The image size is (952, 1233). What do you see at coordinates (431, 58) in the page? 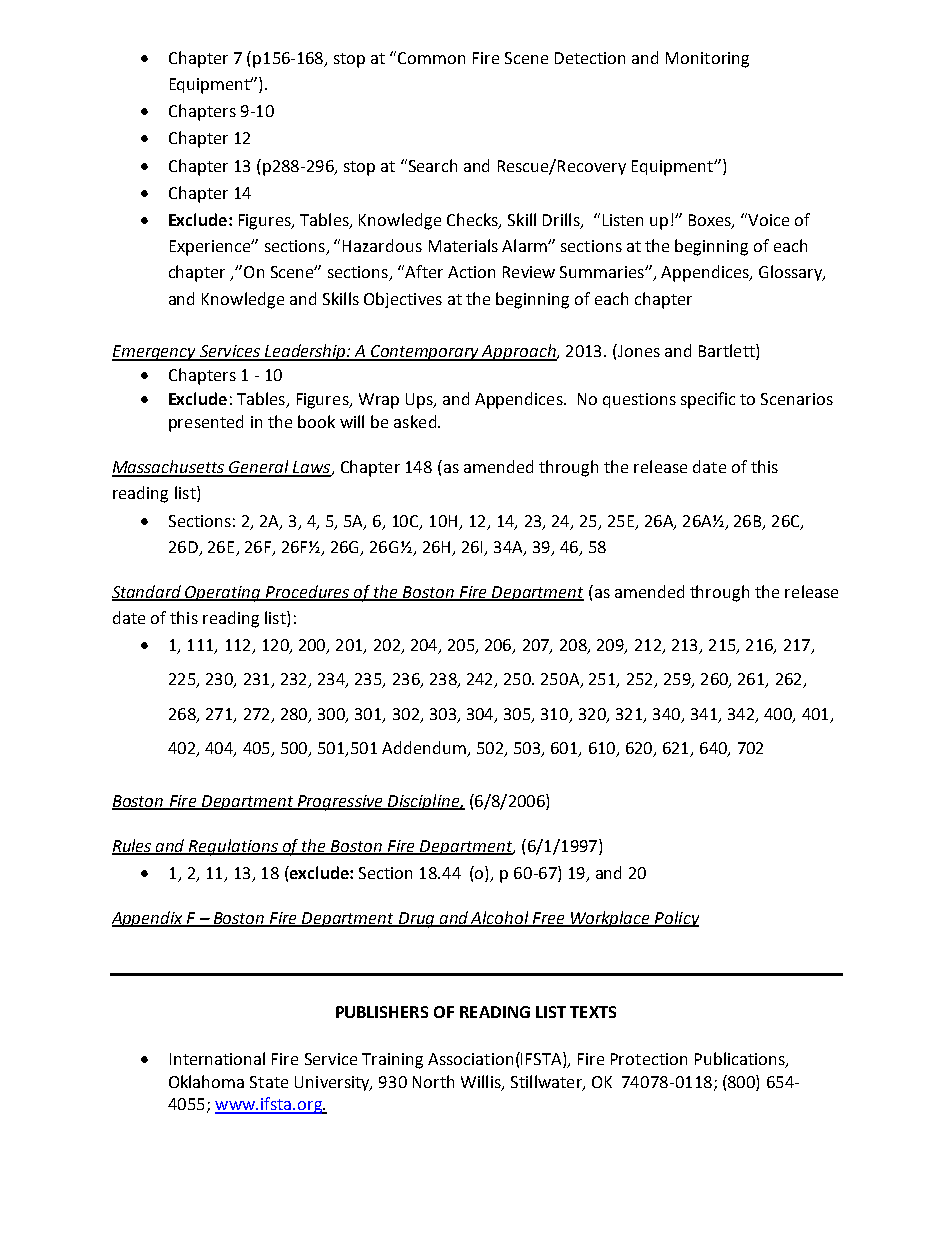
I see `Common` at bounding box center [431, 58].
